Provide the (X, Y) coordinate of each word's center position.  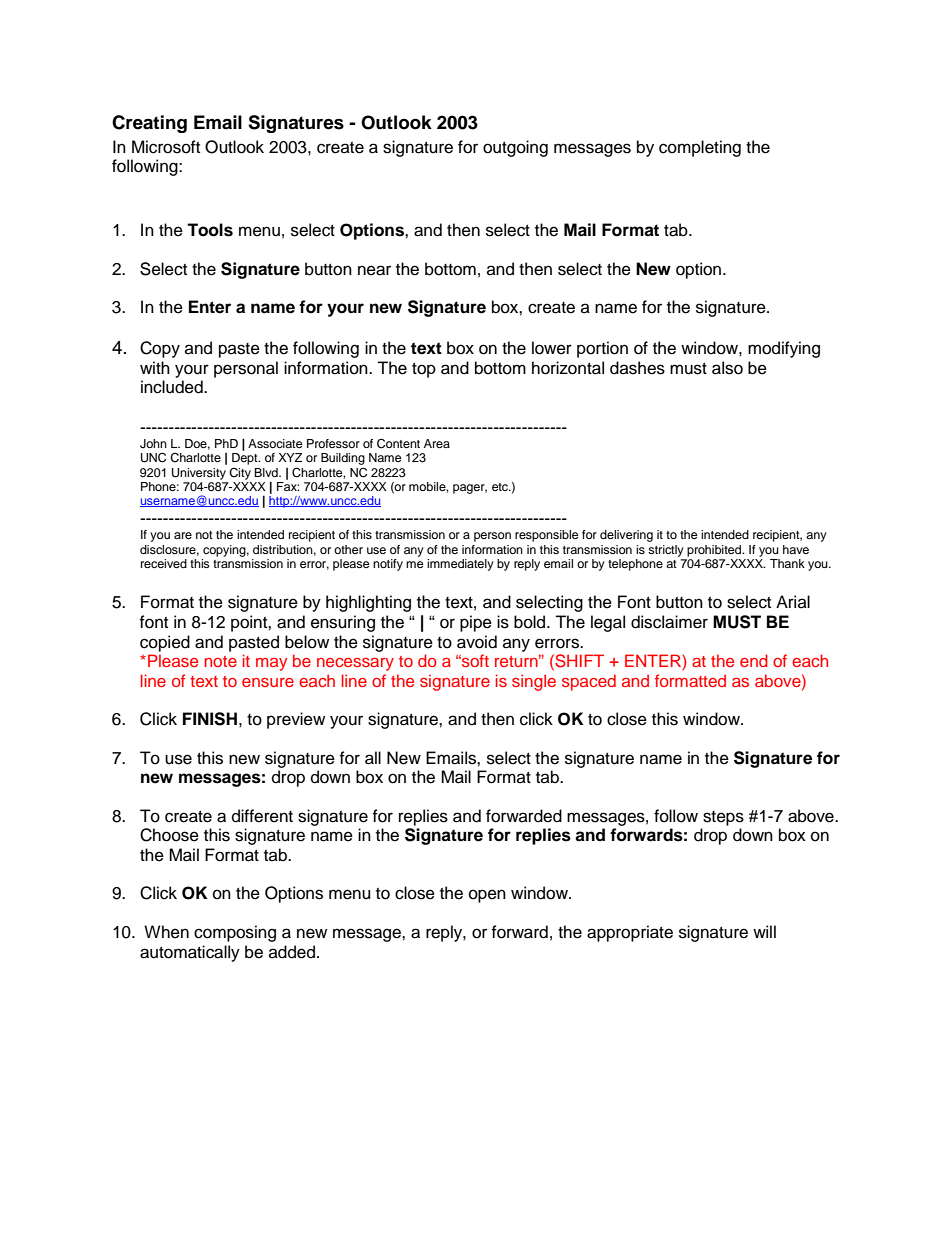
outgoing (515, 148)
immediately (460, 565)
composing (235, 933)
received (164, 563)
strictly (666, 551)
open (487, 896)
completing (700, 148)
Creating (149, 124)
